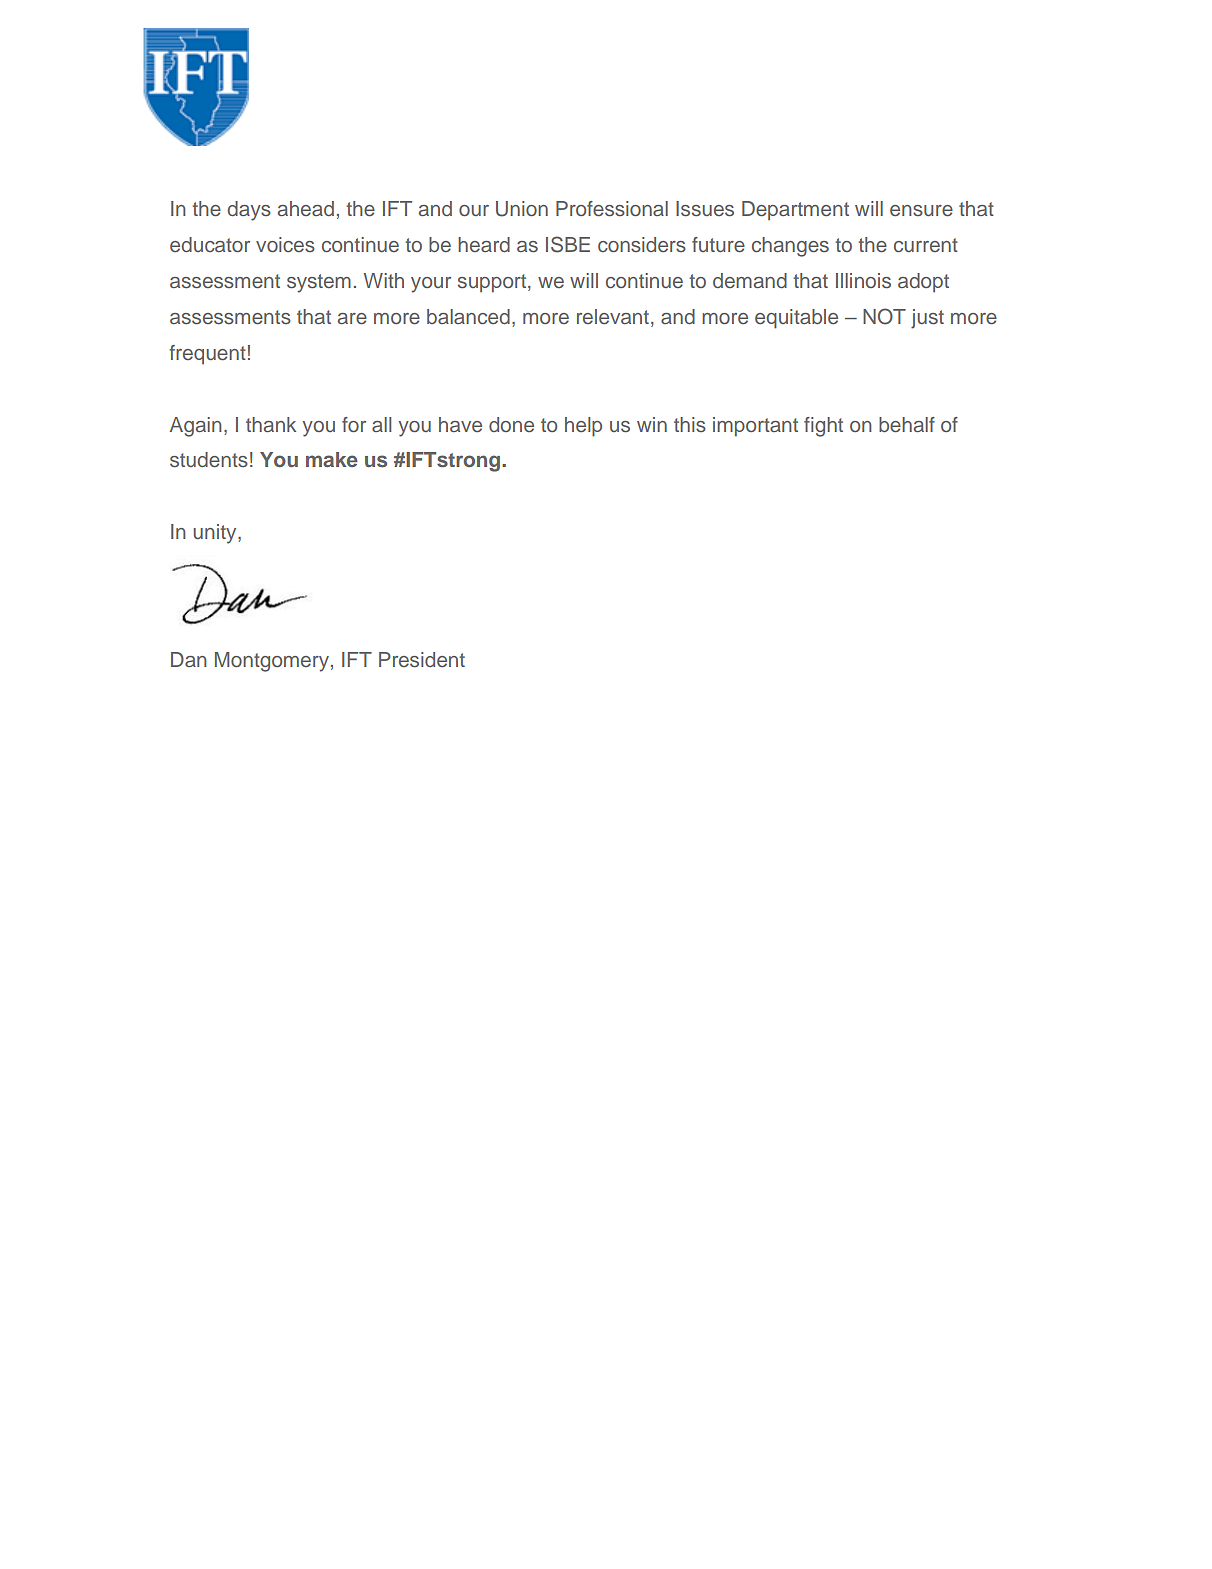 This screenshot has height=1569, width=1212. What do you see at coordinates (823, 427) in the screenshot?
I see `fight` at bounding box center [823, 427].
